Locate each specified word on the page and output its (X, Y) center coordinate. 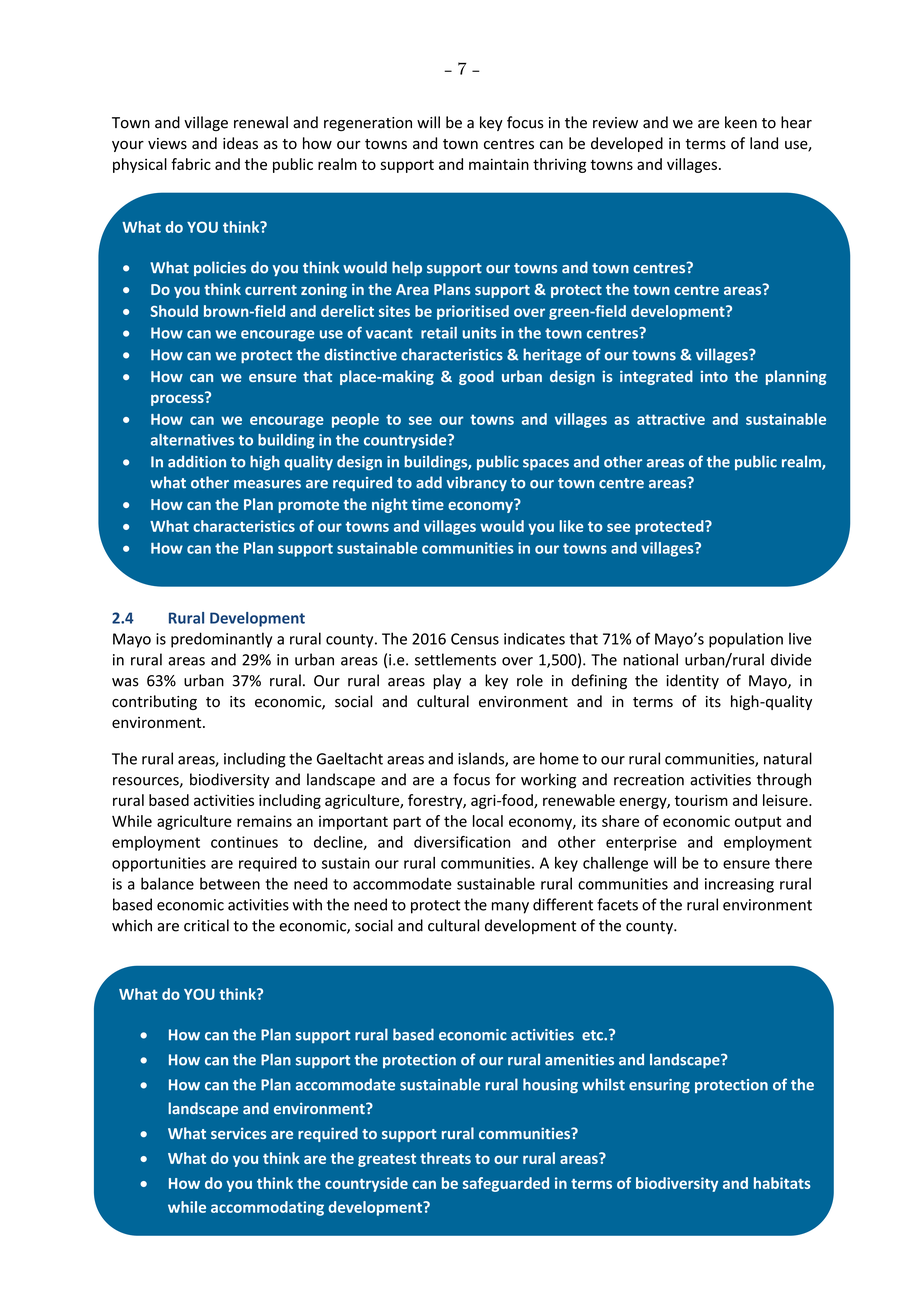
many (510, 908)
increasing (739, 885)
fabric (191, 164)
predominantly (221, 640)
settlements (455, 659)
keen (741, 122)
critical (206, 925)
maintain (499, 164)
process (178, 399)
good (476, 377)
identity (692, 681)
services (238, 1133)
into (714, 376)
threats (445, 1158)
